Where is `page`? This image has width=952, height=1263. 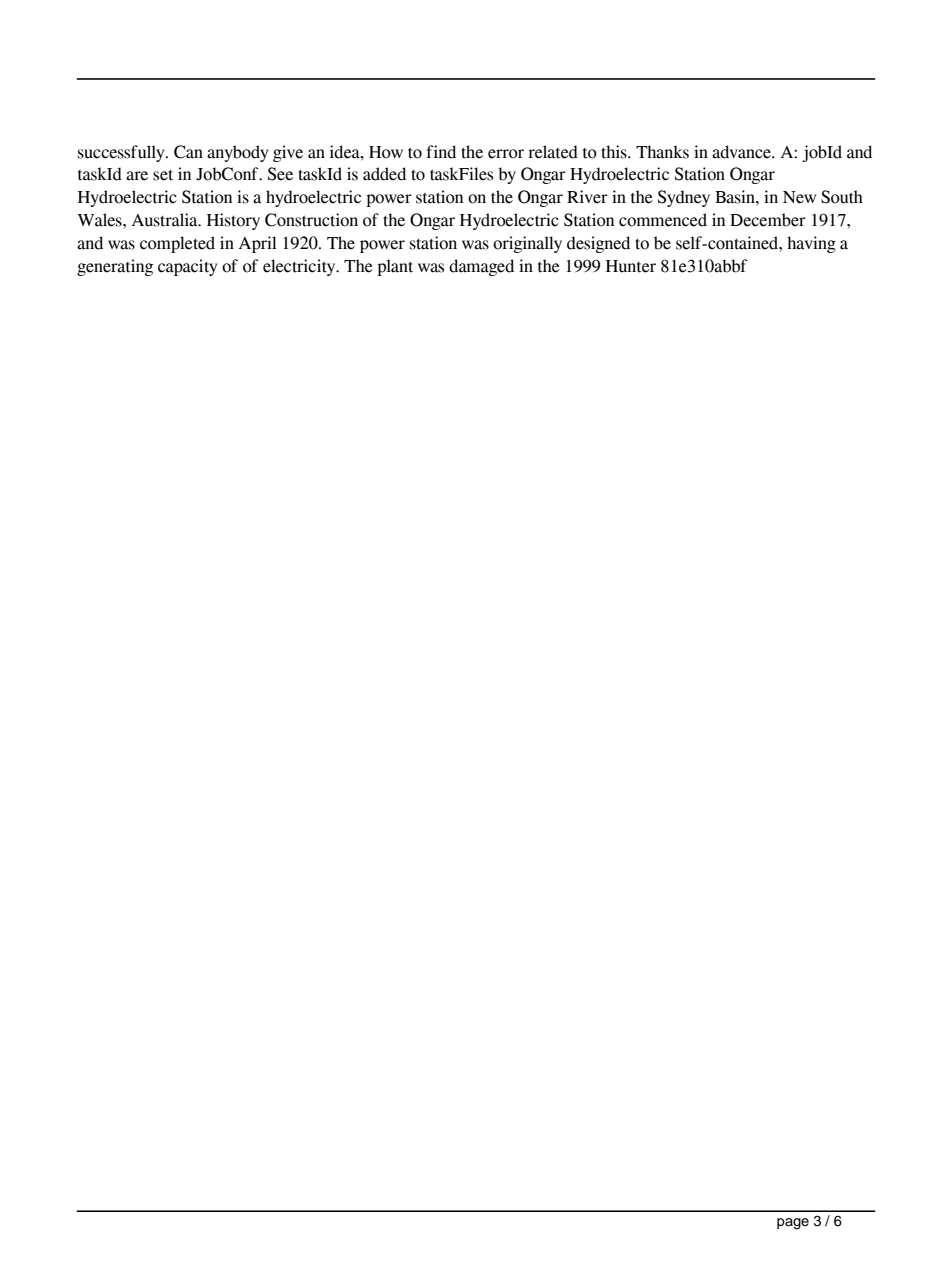
page is located at coordinates (793, 1224).
